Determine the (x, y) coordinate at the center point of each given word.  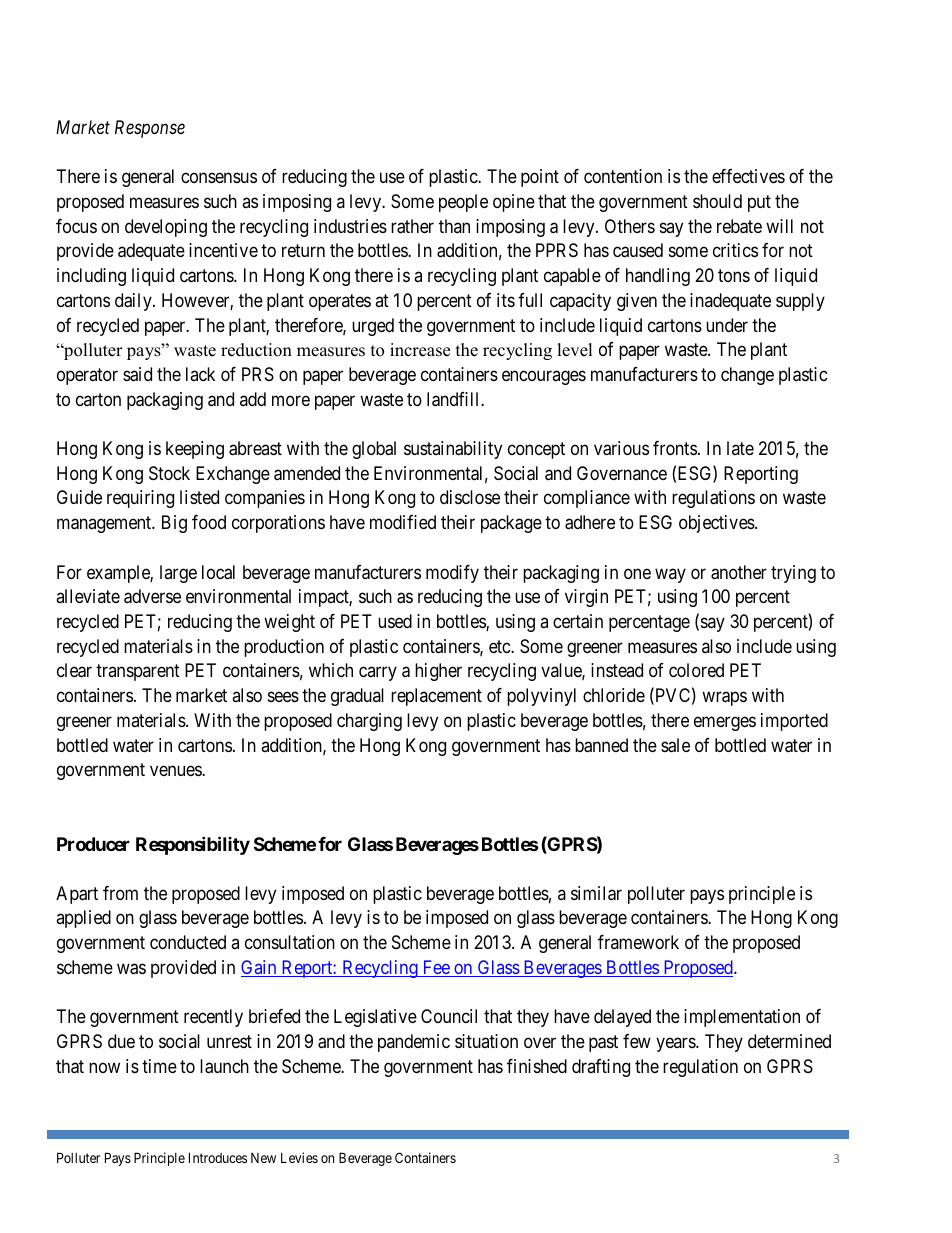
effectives (748, 176)
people (463, 203)
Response (150, 129)
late (740, 448)
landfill (454, 399)
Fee (435, 968)
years (676, 1044)
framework (638, 942)
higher (438, 672)
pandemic (414, 1043)
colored (696, 670)
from (120, 893)
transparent (138, 673)
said (137, 374)
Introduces (218, 1157)
